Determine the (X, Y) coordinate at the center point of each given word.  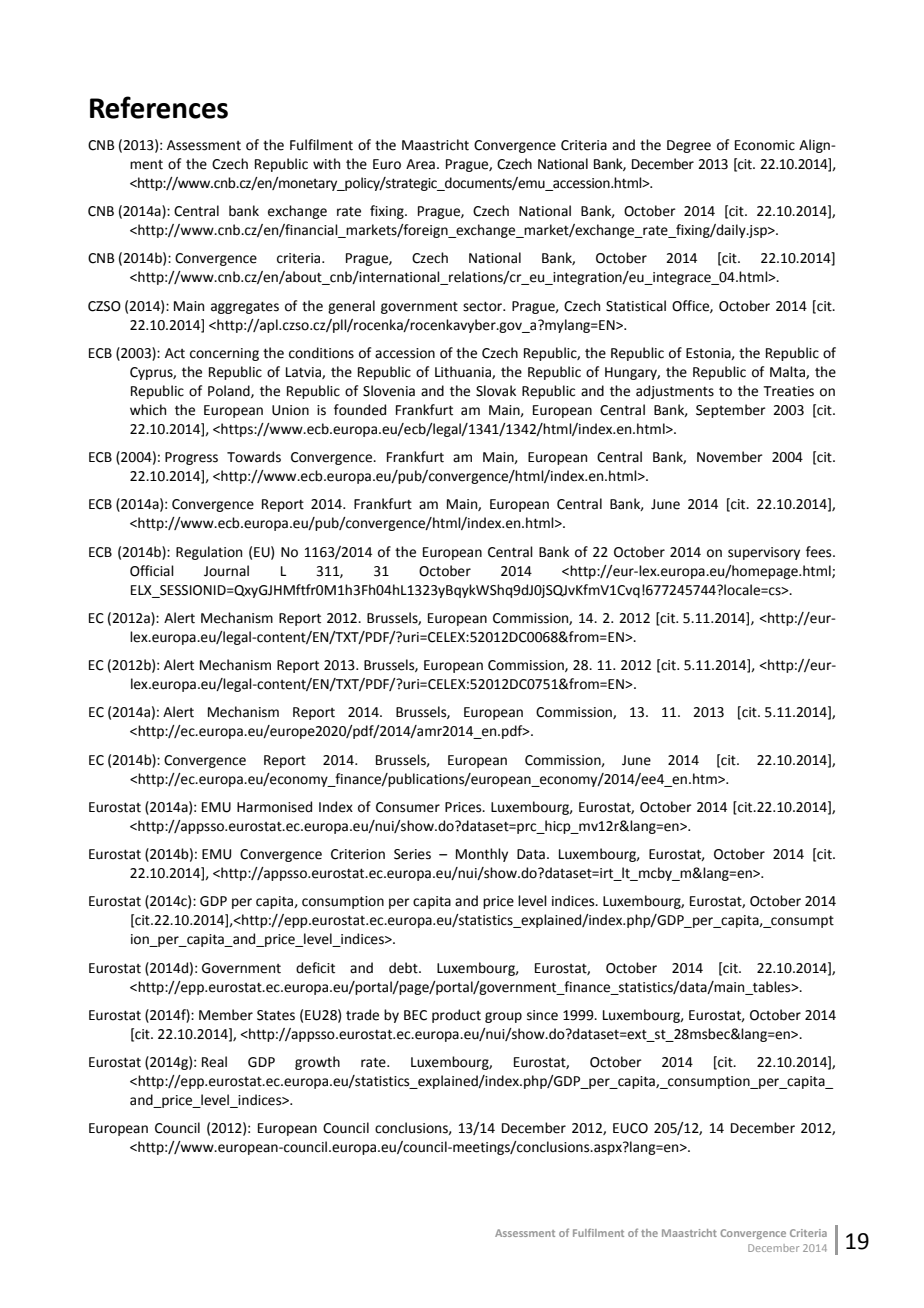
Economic (765, 145)
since (542, 1015)
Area (420, 164)
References (159, 107)
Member (226, 1015)
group (503, 1017)
